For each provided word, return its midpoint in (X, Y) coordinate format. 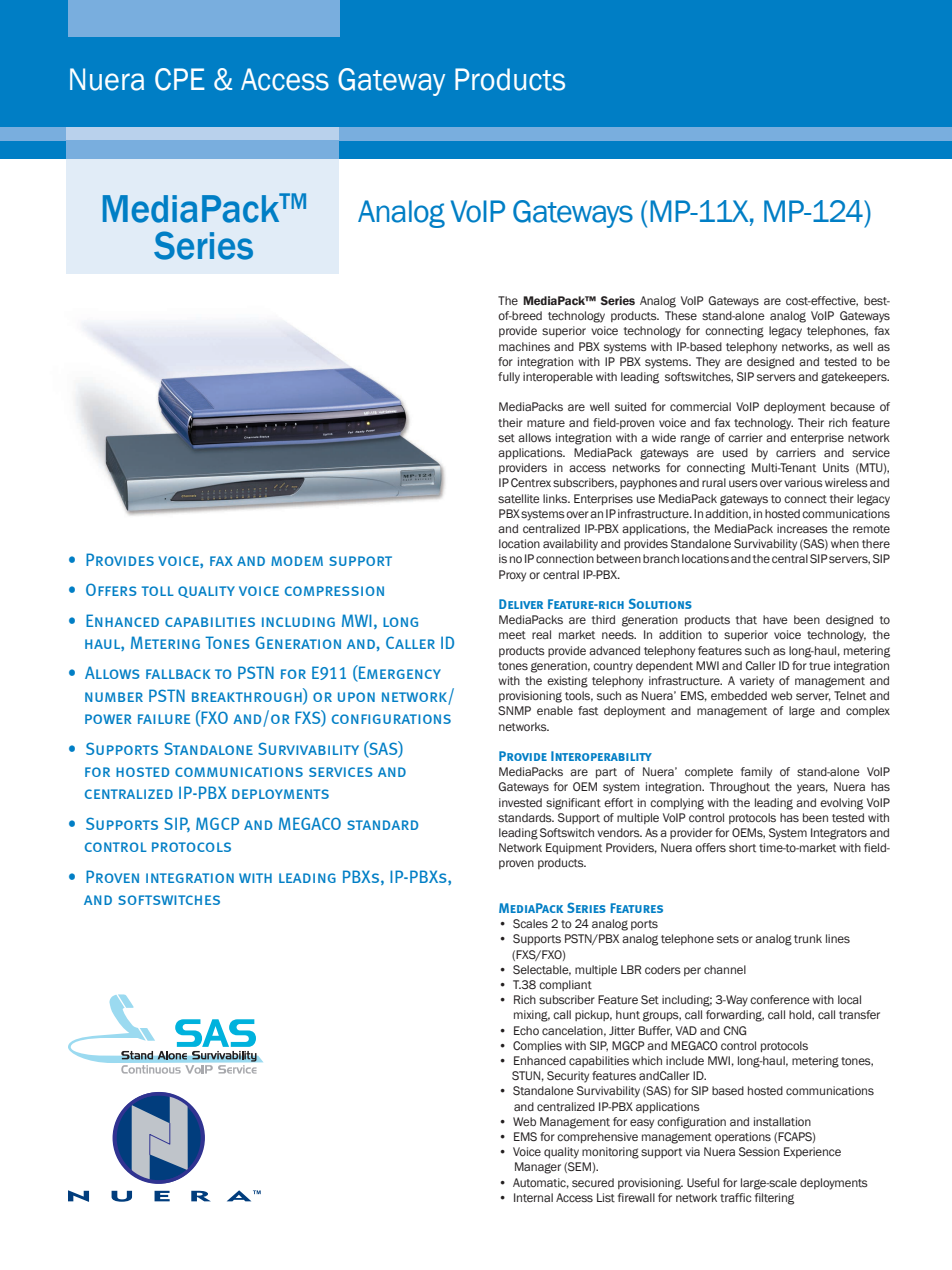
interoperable (558, 377)
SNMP (514, 710)
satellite (519, 498)
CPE (180, 79)
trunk (808, 938)
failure (164, 719)
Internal (533, 1197)
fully (509, 378)
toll (158, 591)
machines (524, 346)
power (108, 719)
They (708, 363)
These (681, 315)
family (756, 773)
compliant (565, 985)
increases (802, 528)
